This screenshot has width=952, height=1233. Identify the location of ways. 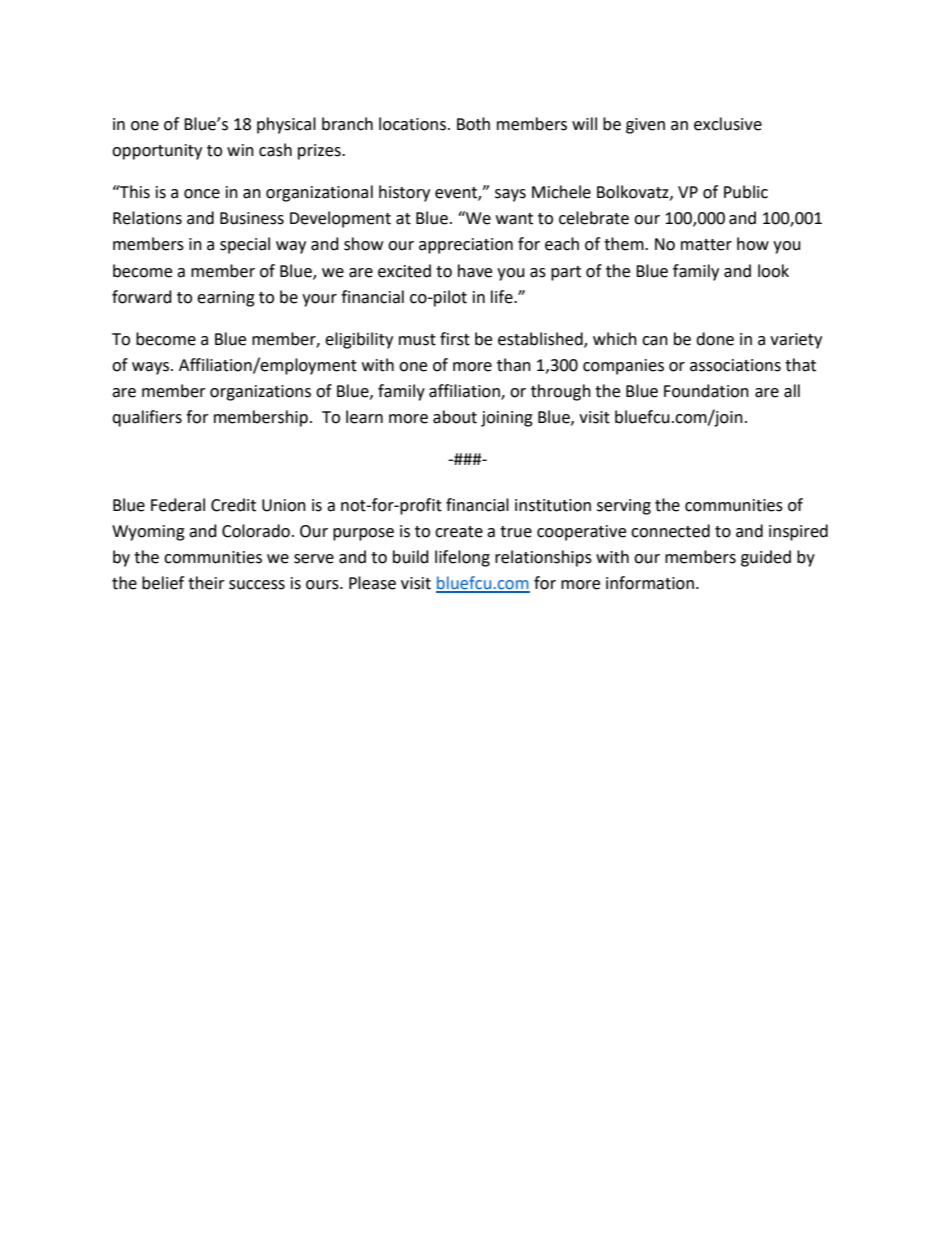
(152, 368).
